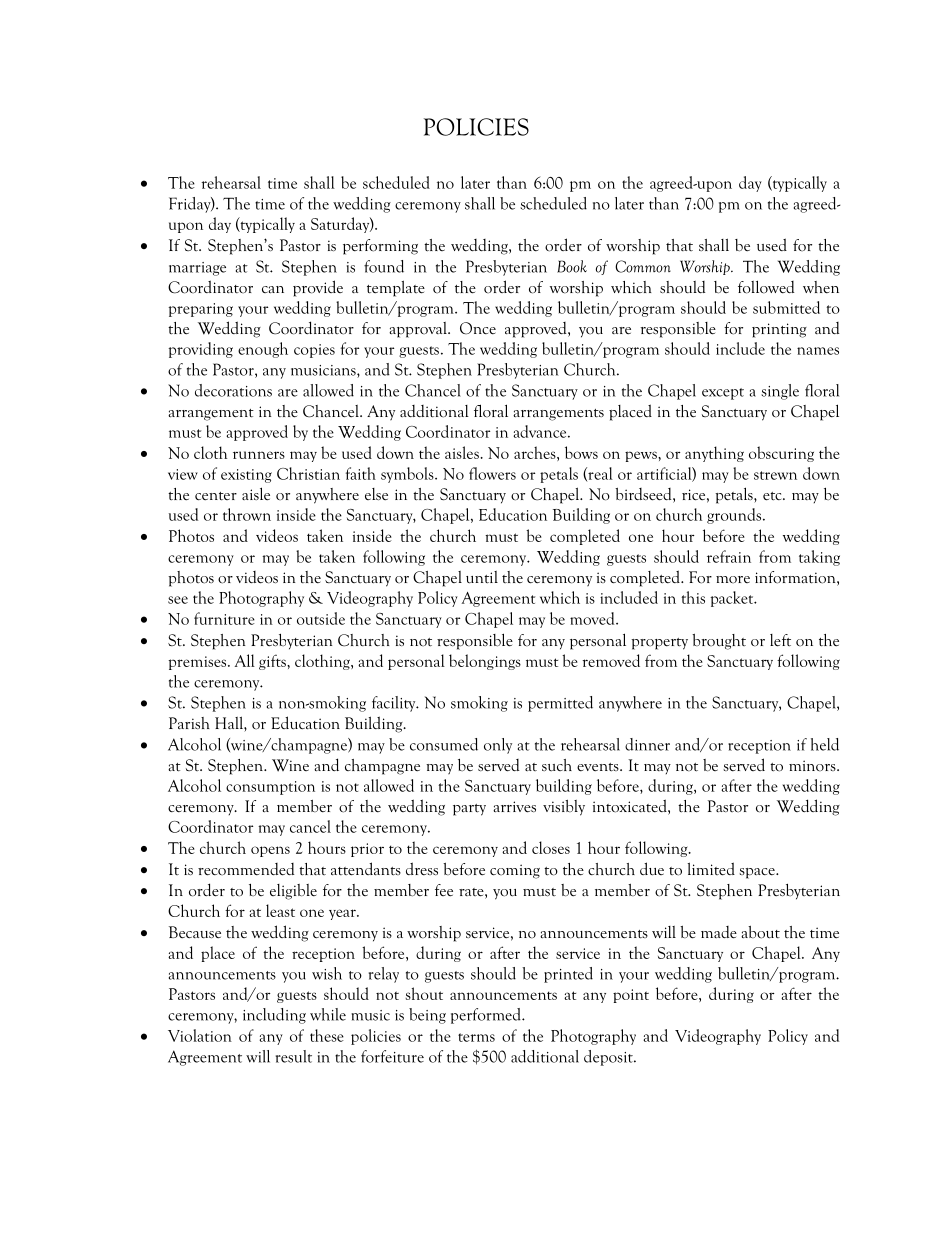 Image resolution: width=952 pixels, height=1233 pixels. What do you see at coordinates (270, 788) in the screenshot?
I see `consumption` at bounding box center [270, 788].
